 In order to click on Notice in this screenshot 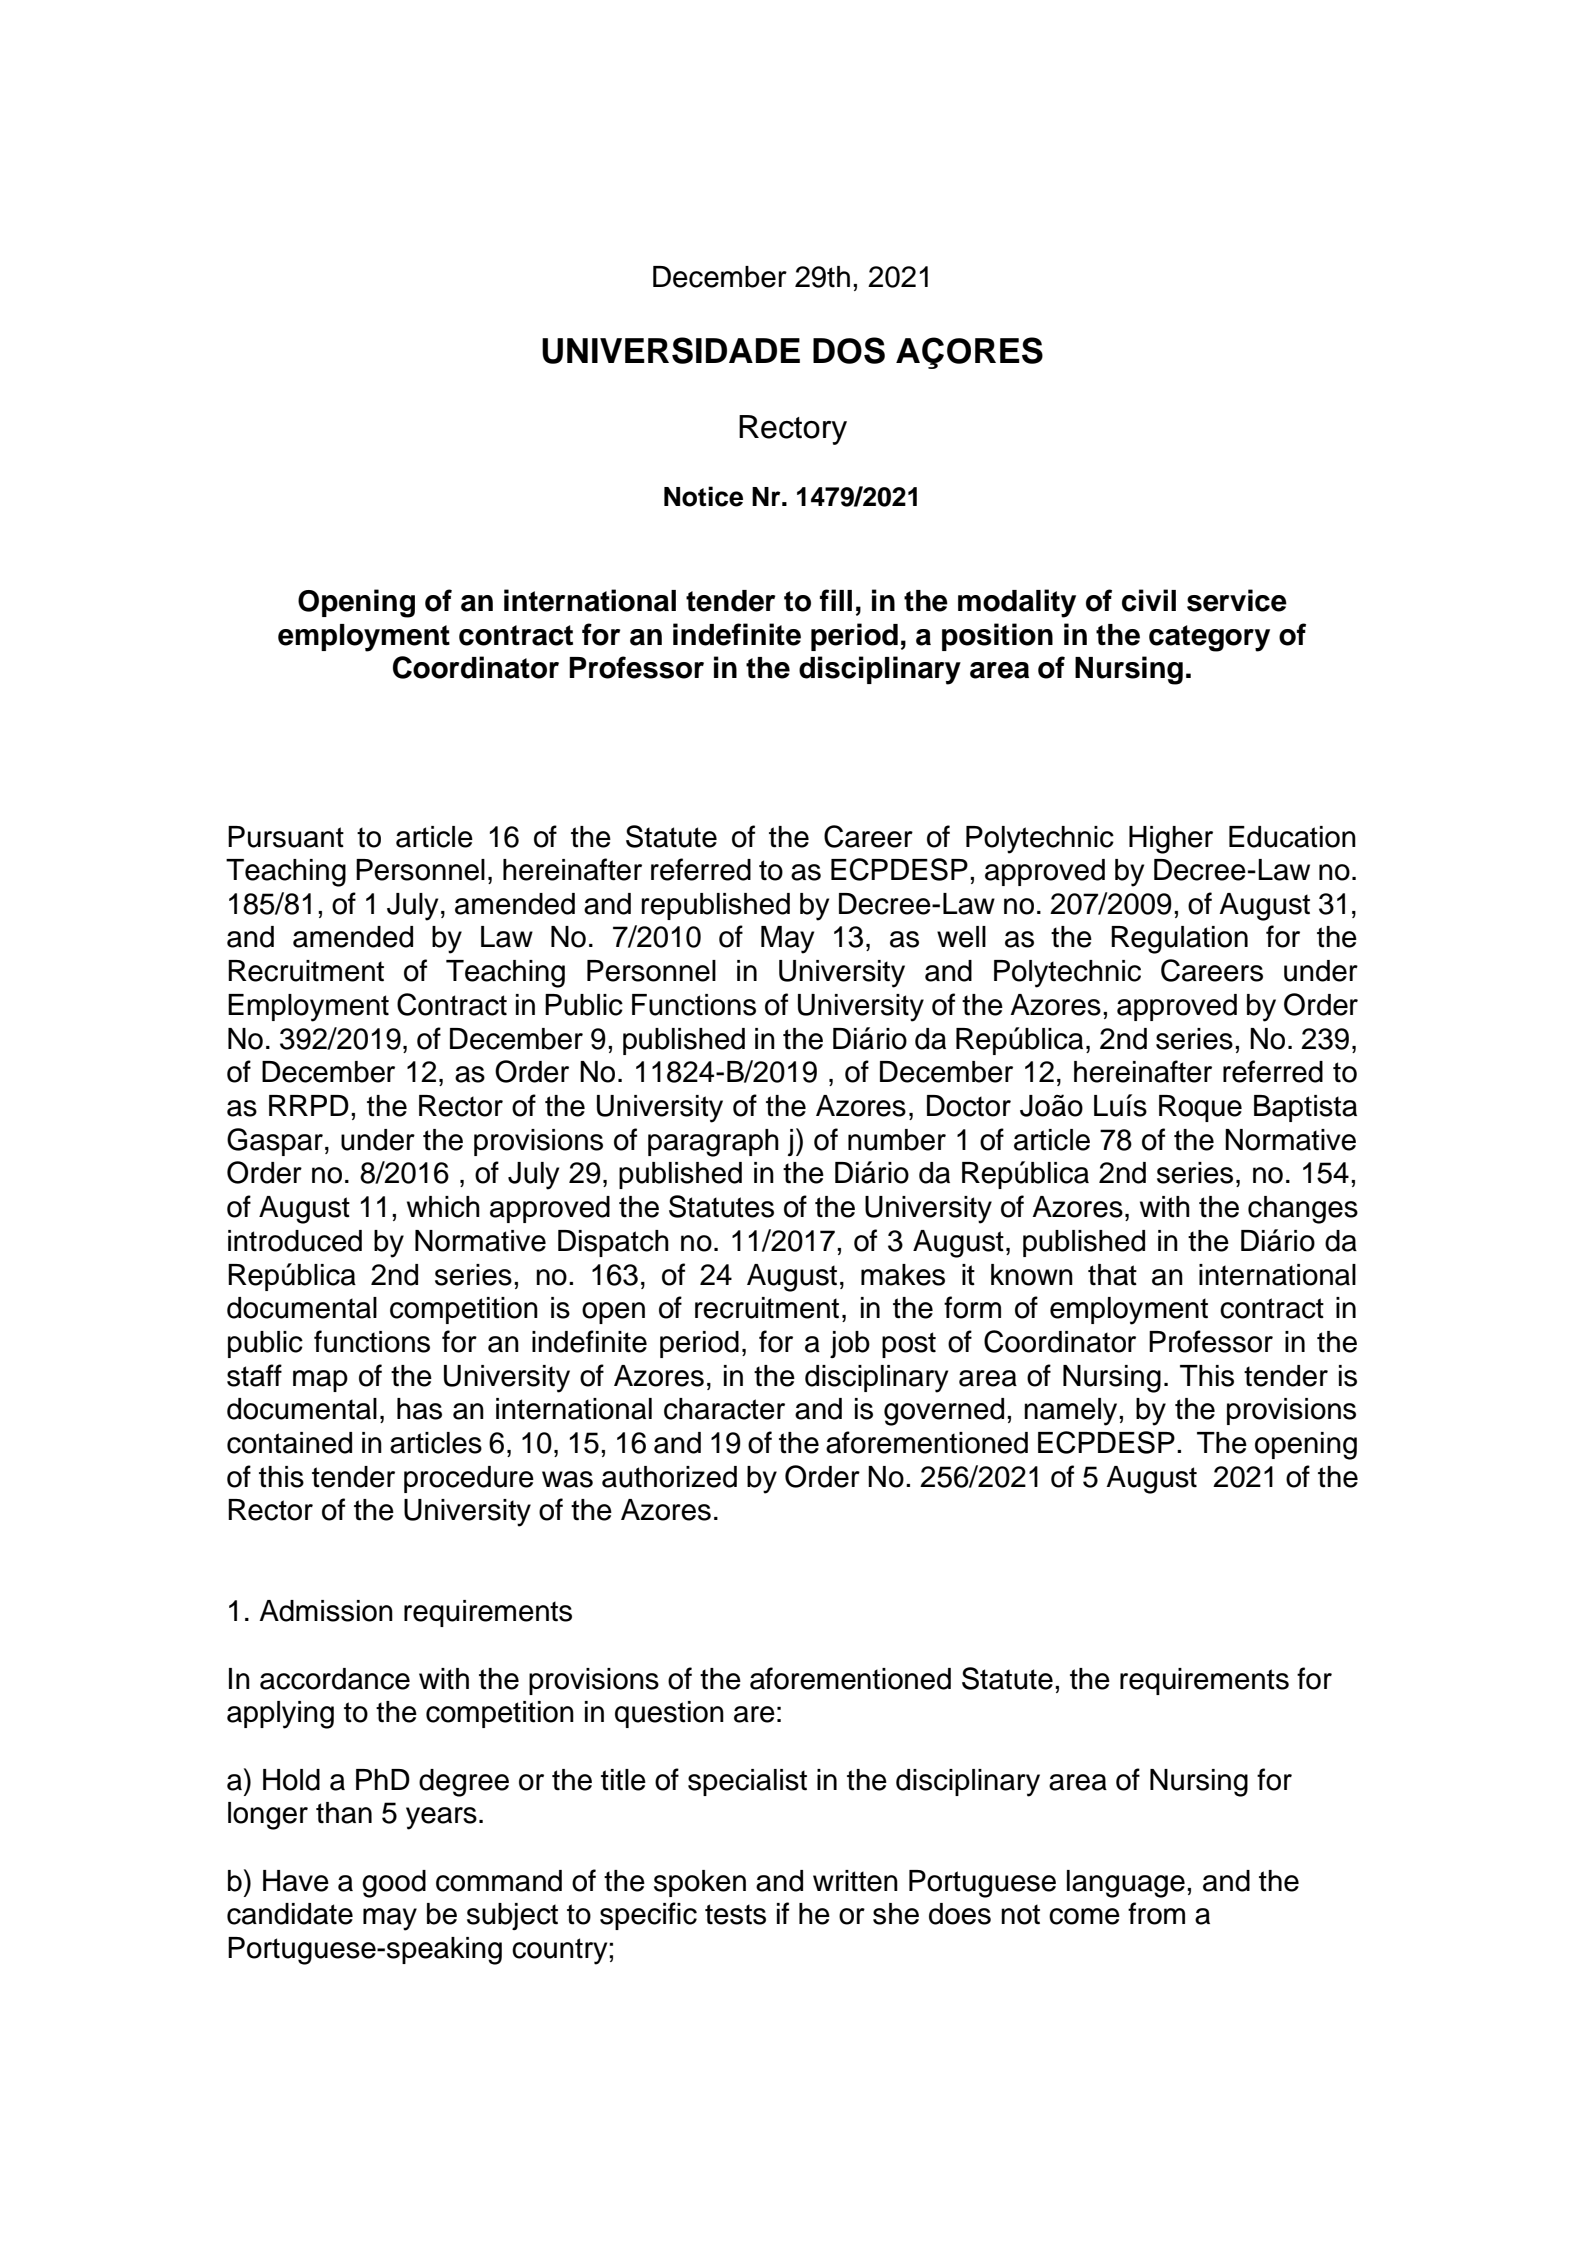, I will do `click(703, 496)`.
